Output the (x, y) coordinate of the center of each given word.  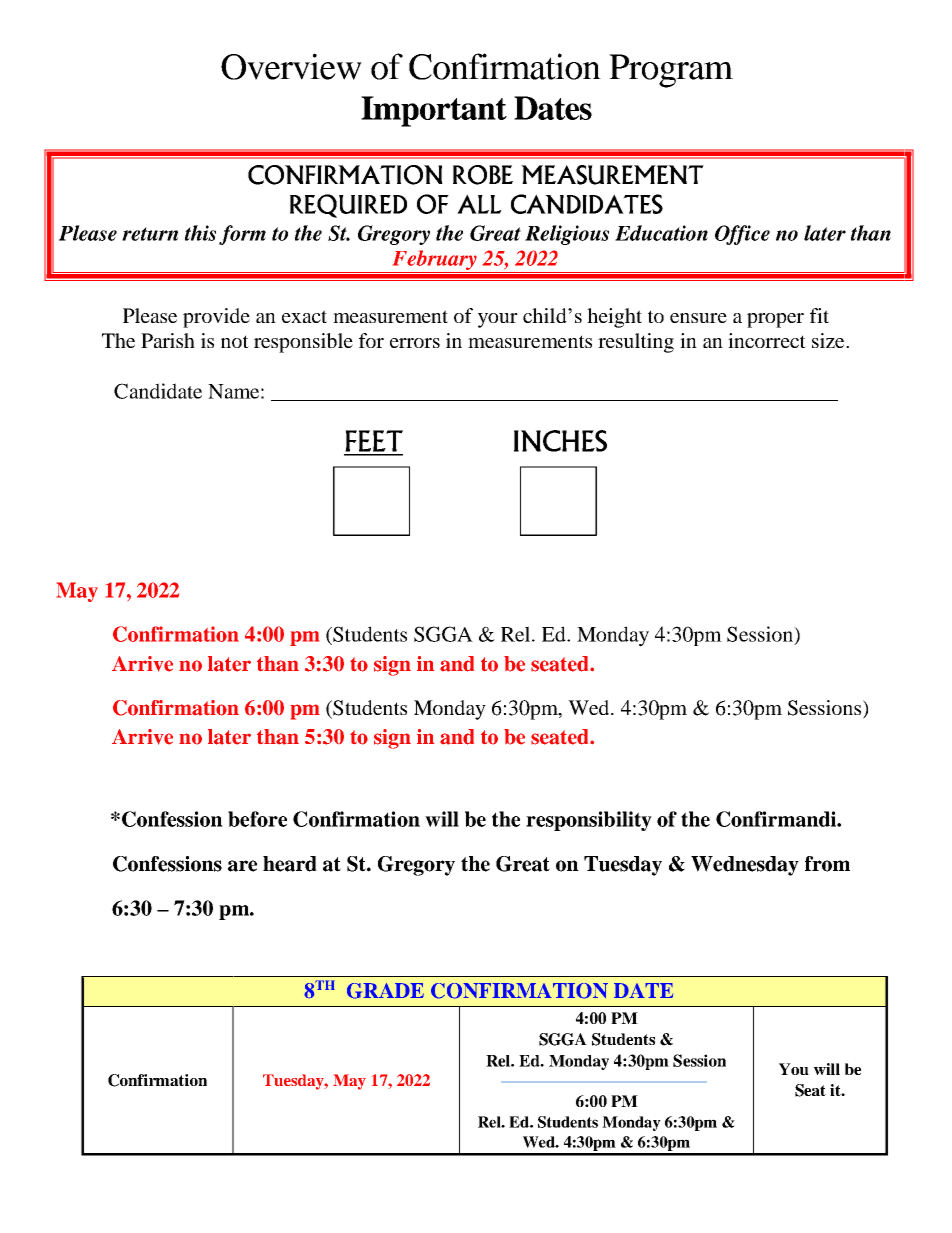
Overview (291, 66)
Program (671, 71)
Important (434, 111)
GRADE (385, 991)
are (242, 866)
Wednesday (745, 866)
